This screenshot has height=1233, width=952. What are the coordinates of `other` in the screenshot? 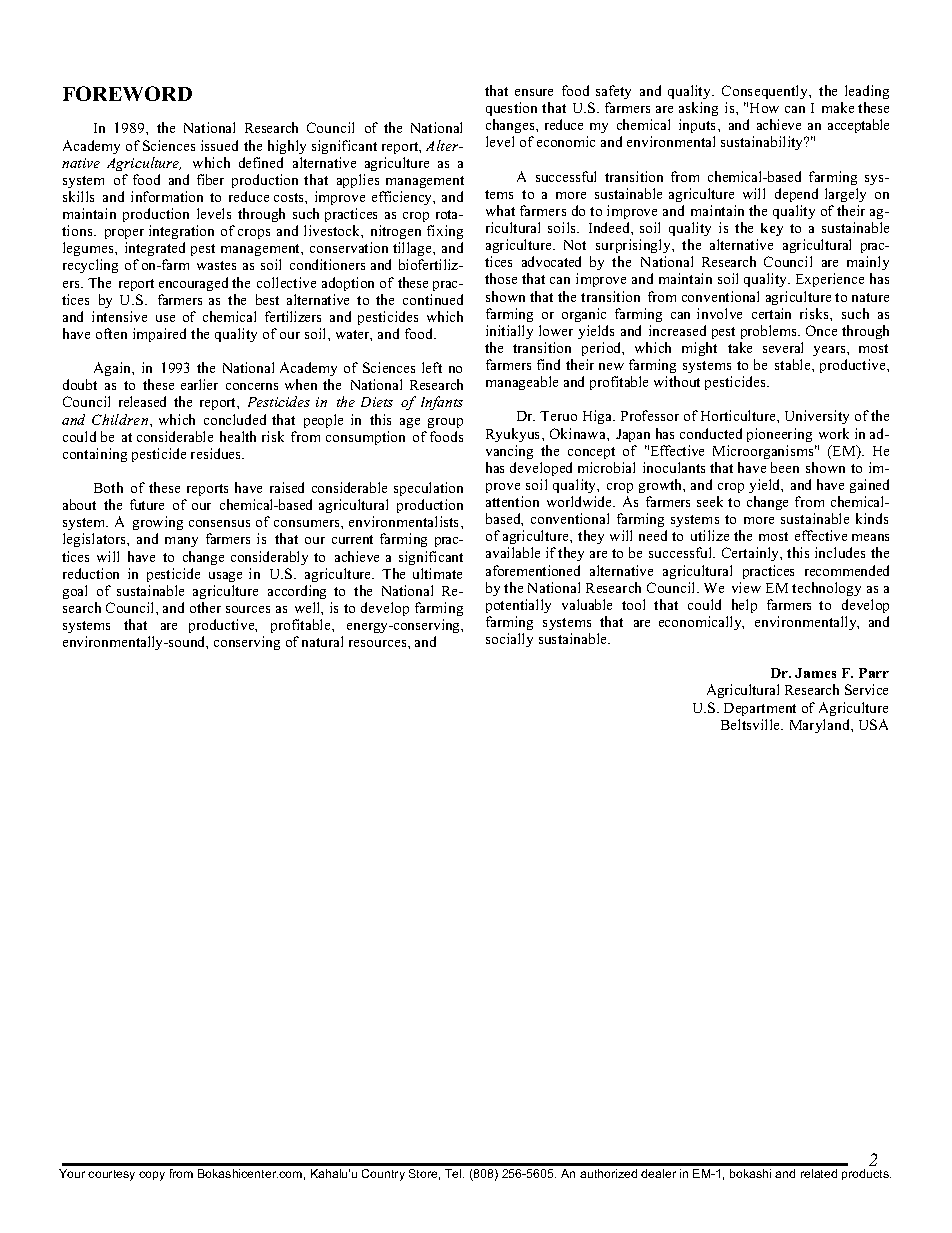 It's located at (205, 607).
